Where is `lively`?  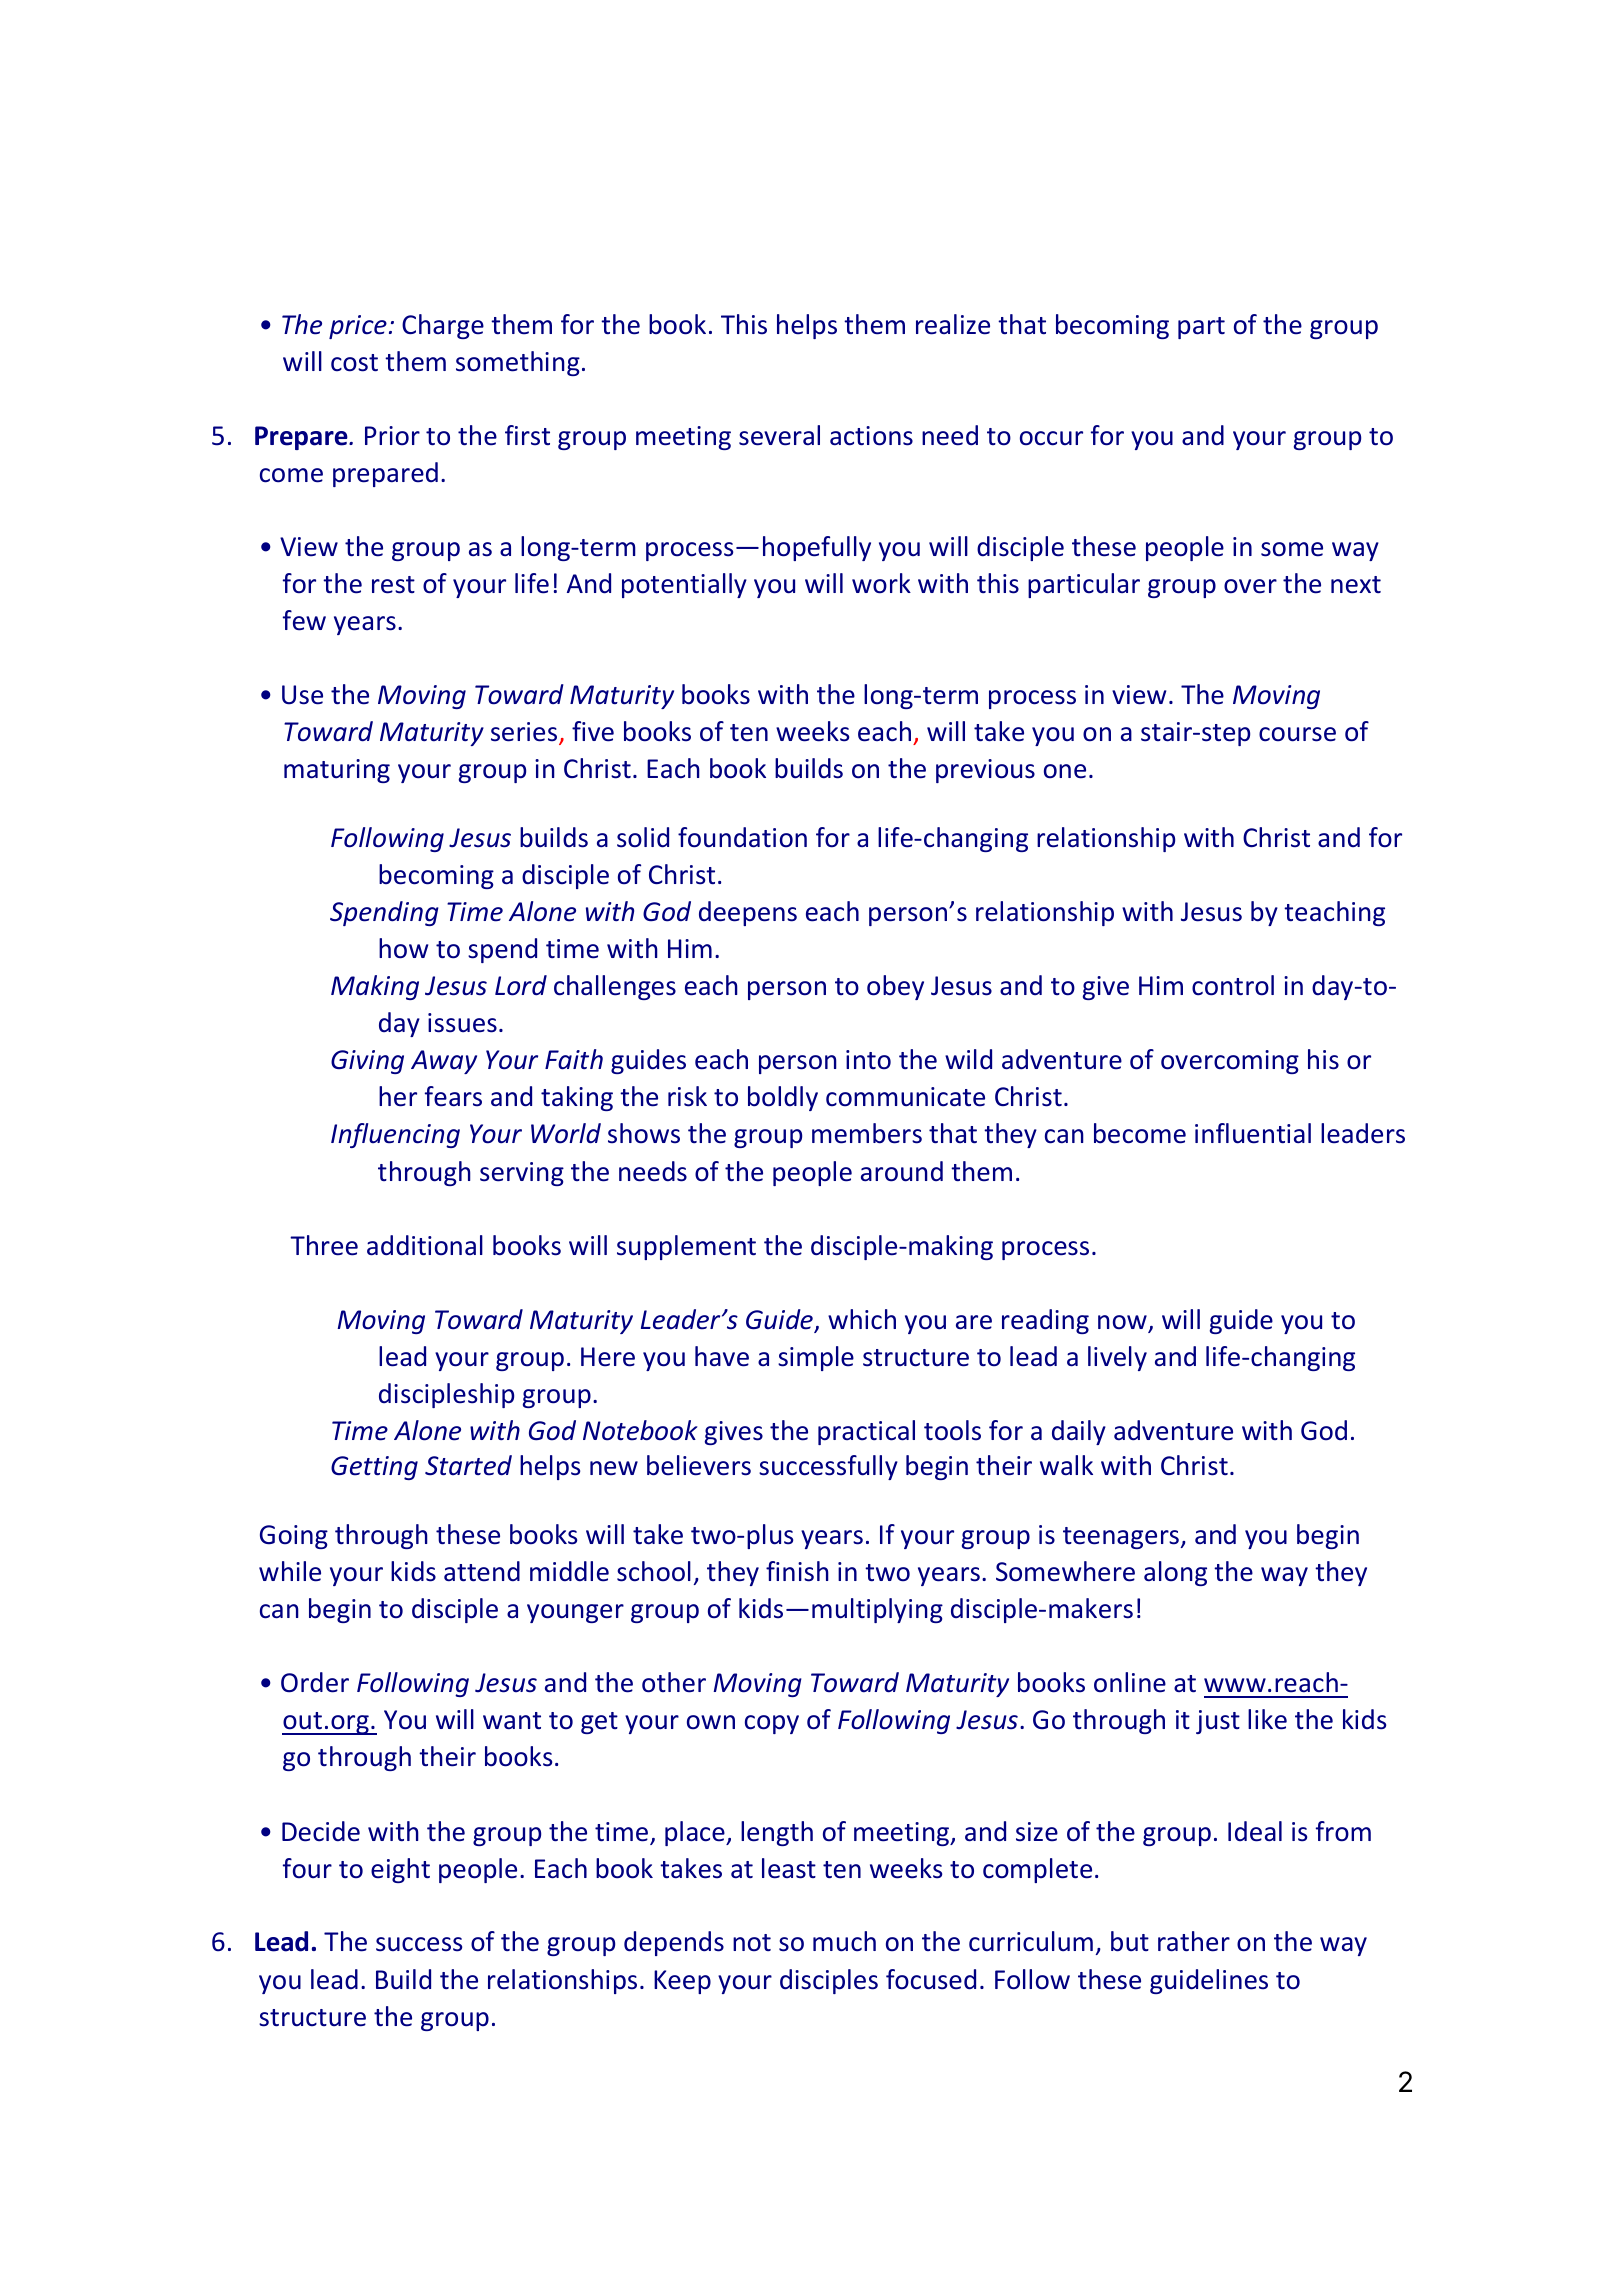
lively is located at coordinates (1117, 1358).
